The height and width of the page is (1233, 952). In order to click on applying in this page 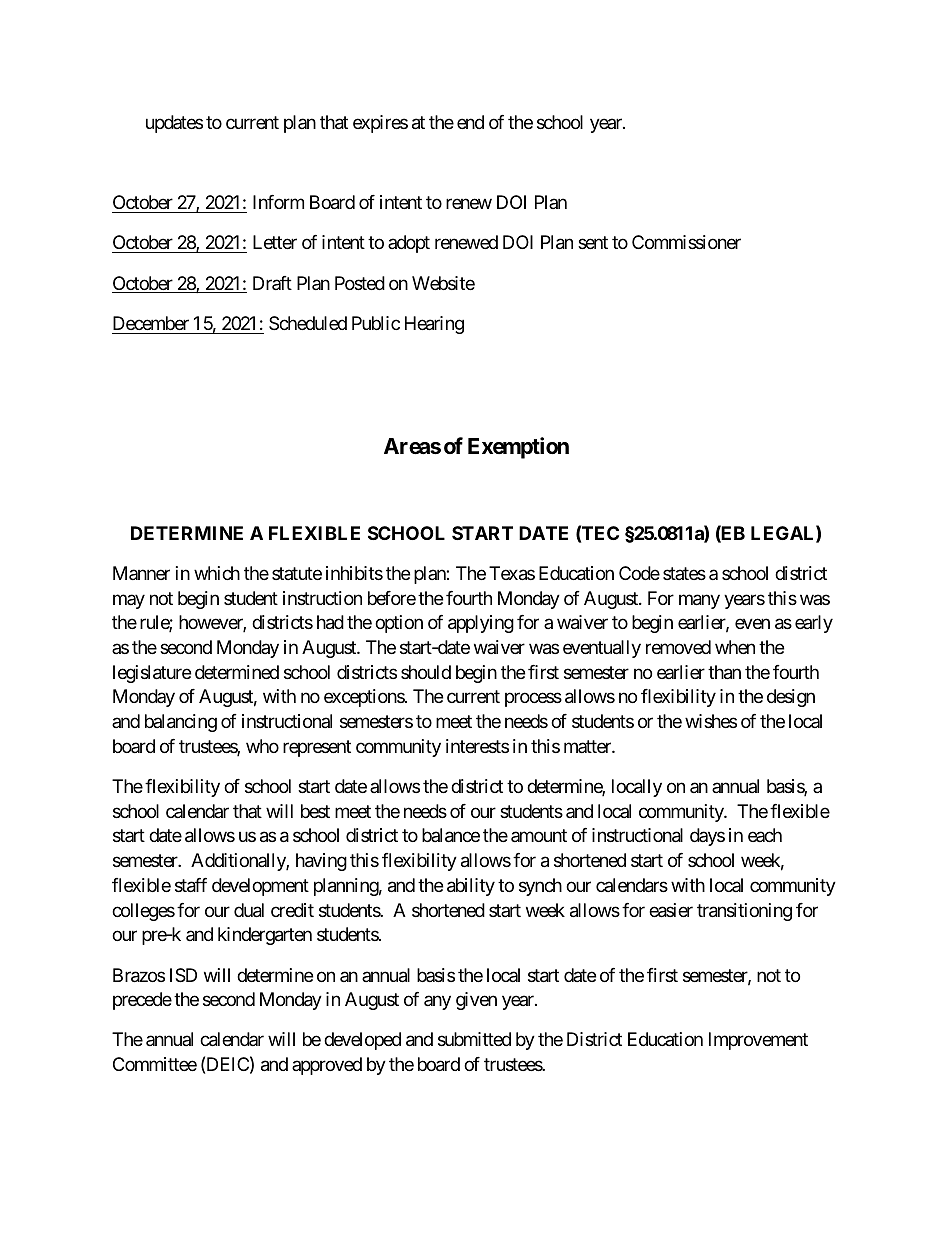, I will do `click(481, 624)`.
